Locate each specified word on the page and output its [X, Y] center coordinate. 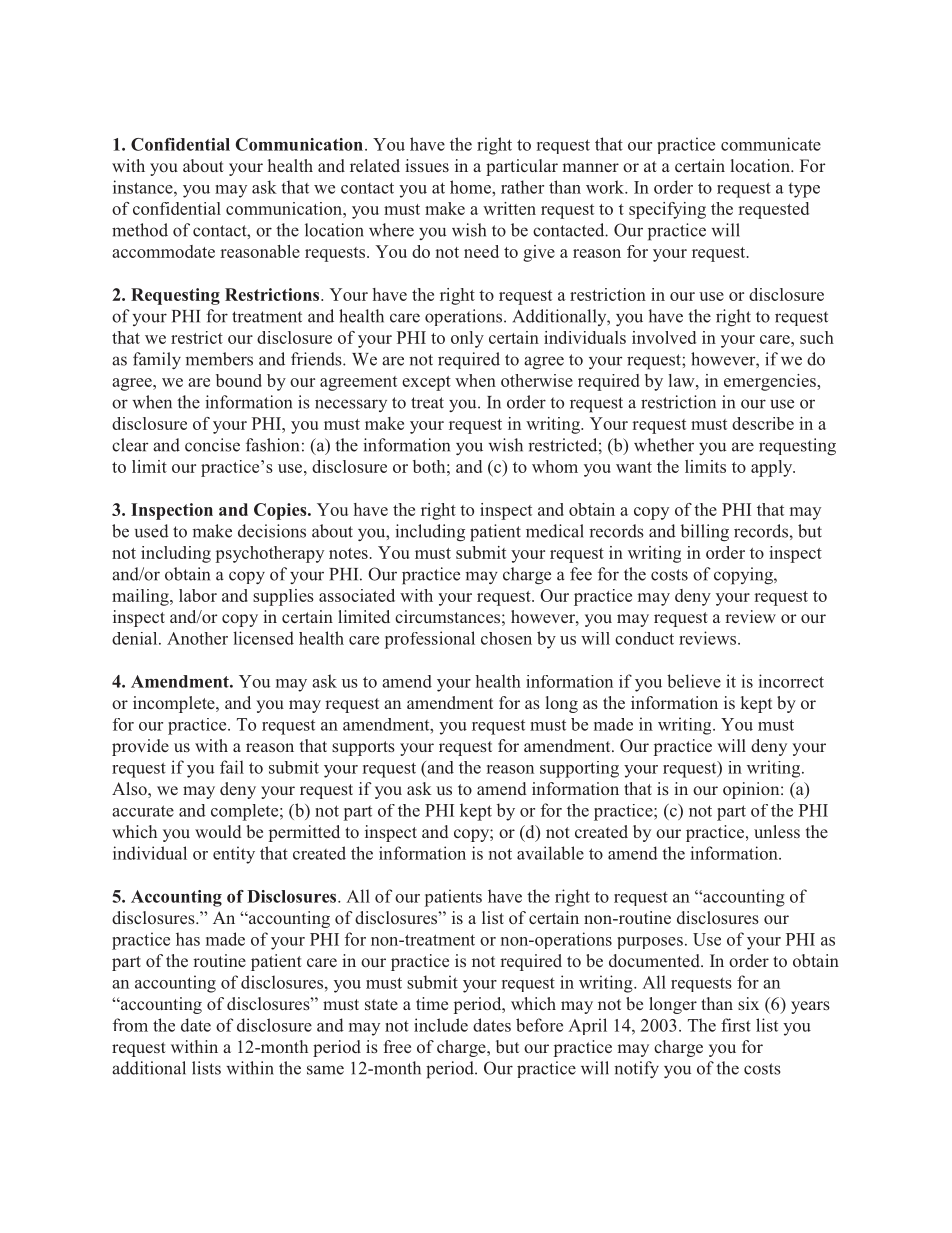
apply [773, 468]
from [130, 1025]
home [471, 187]
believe [694, 681]
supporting [579, 769]
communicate [771, 144]
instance [144, 187]
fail [232, 767]
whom [555, 466]
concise [212, 445]
